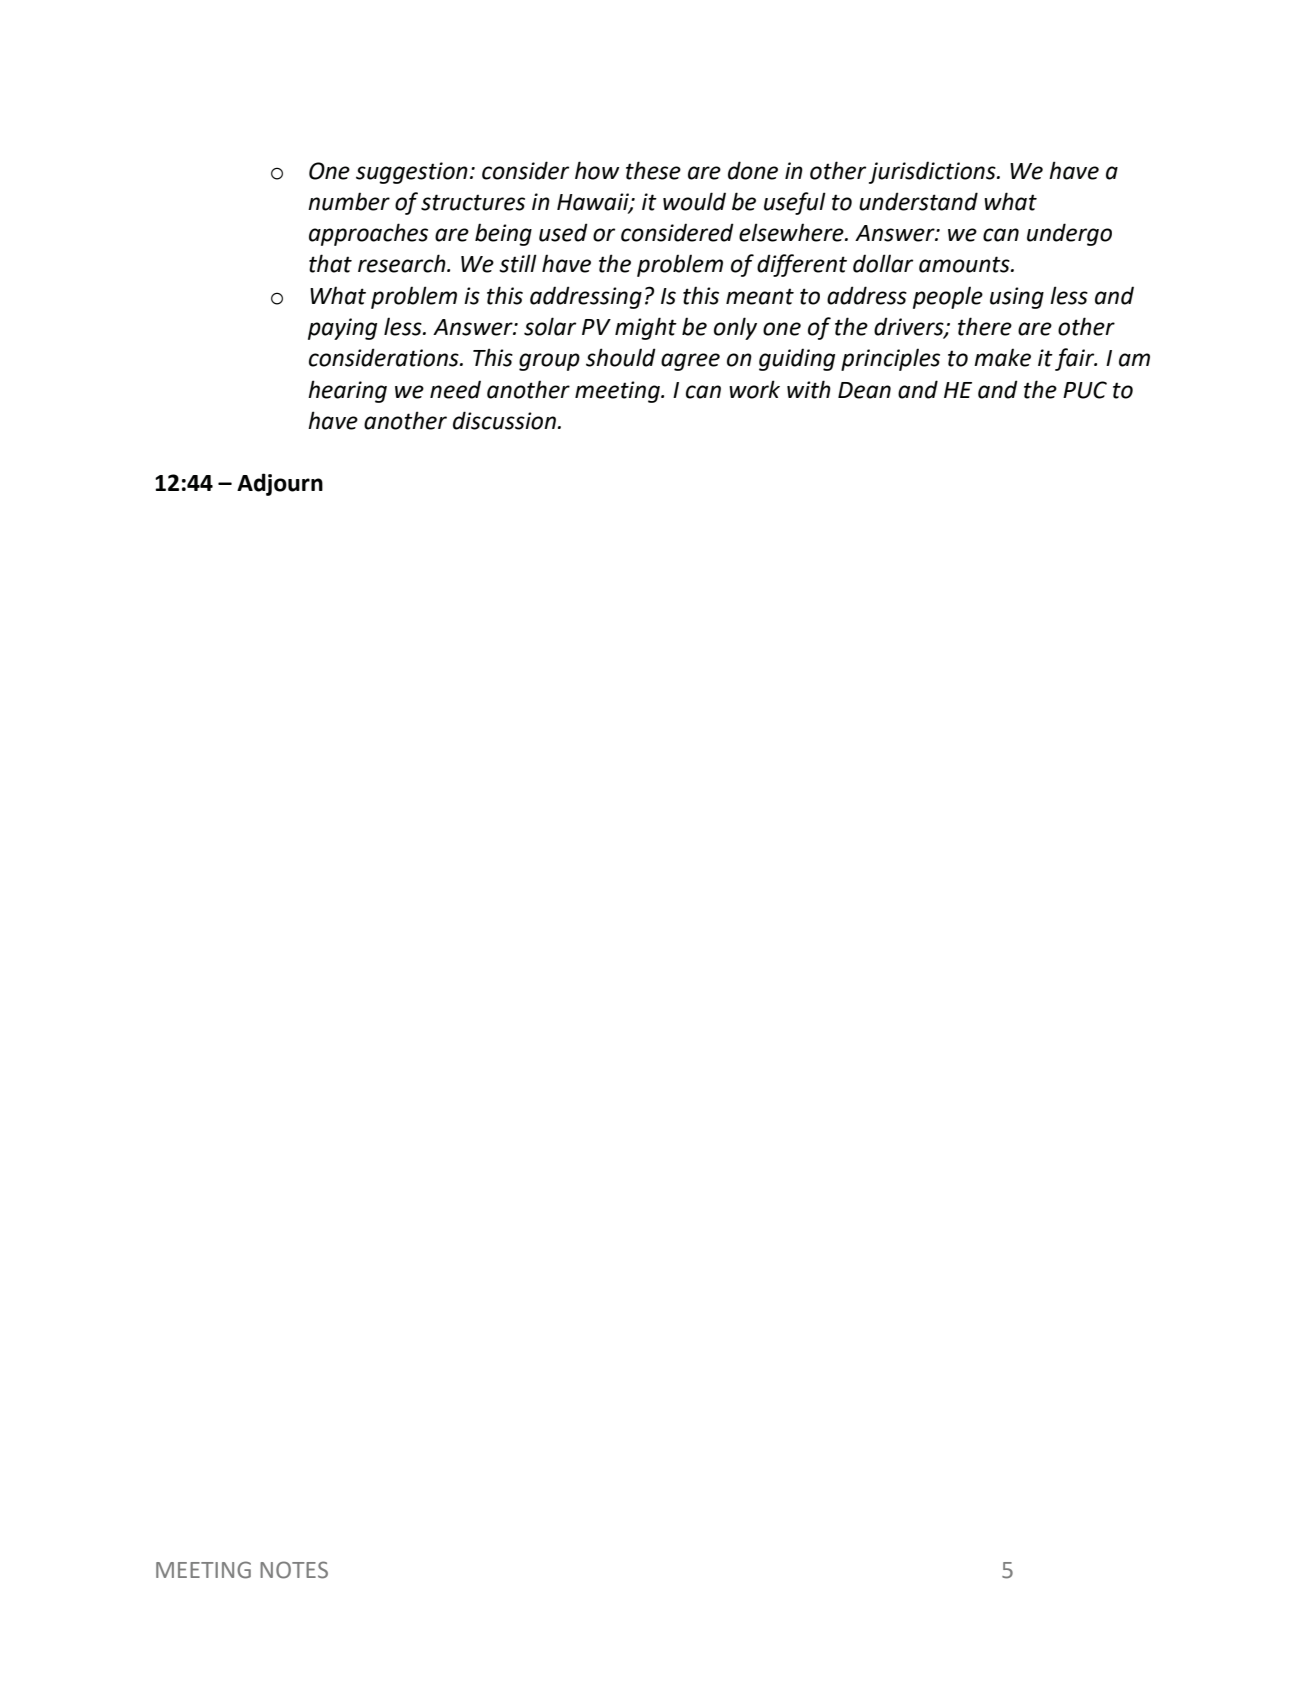 The image size is (1309, 1693). Describe the element at coordinates (1002, 357) in the screenshot. I see `make` at that location.
